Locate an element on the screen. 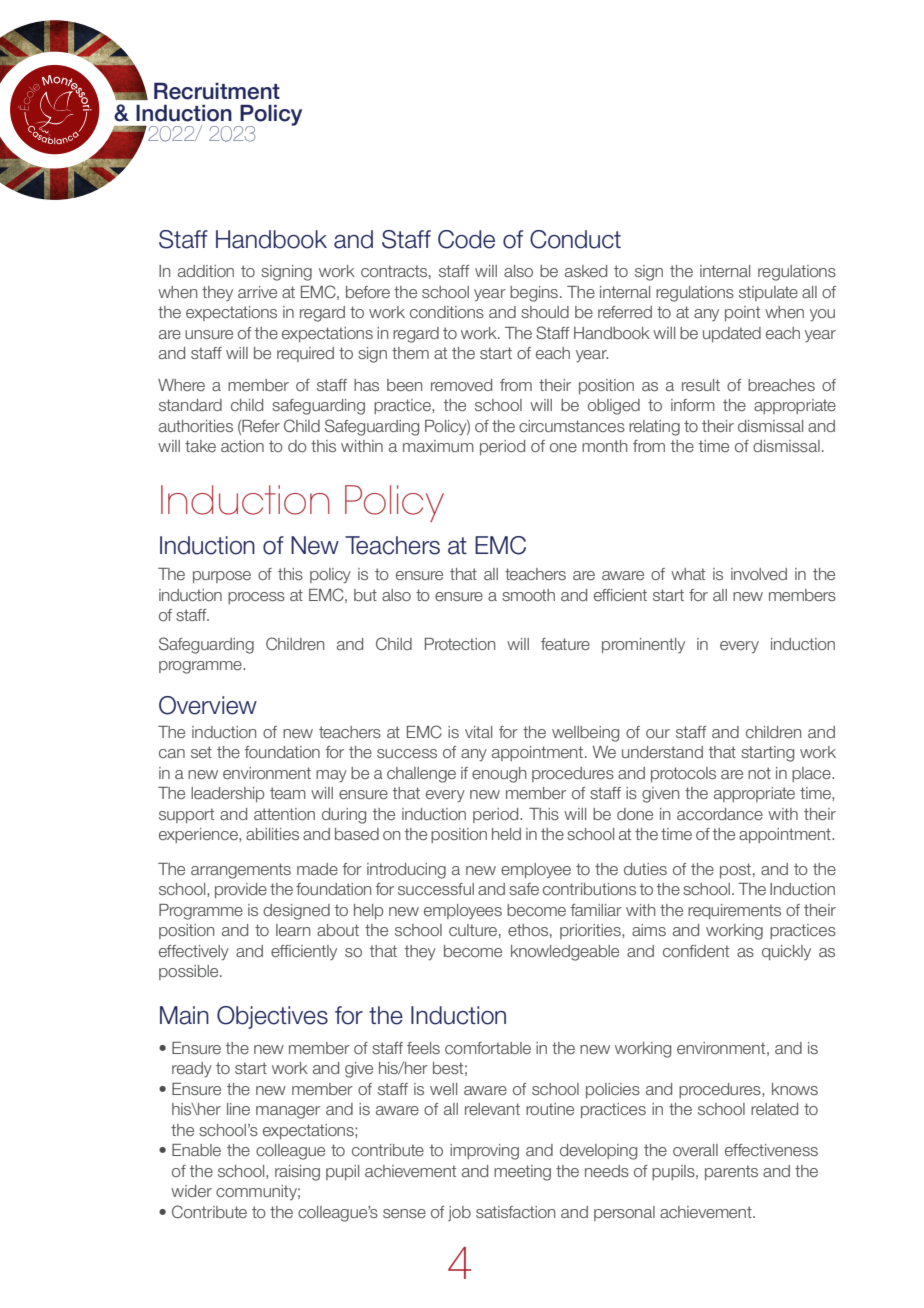 This screenshot has height=1308, width=924. Recruitment is located at coordinates (217, 91).
